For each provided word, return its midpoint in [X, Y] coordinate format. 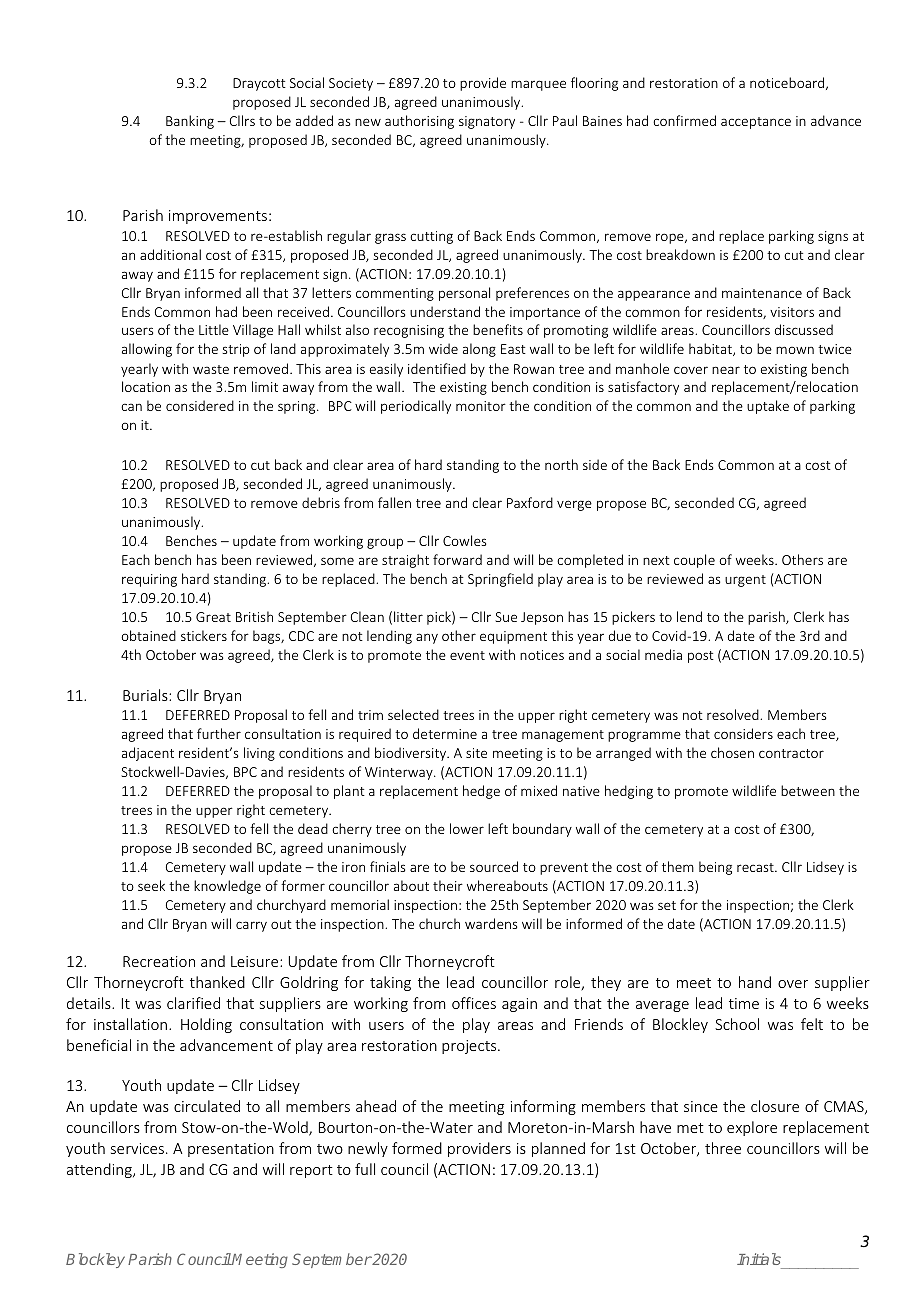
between [808, 790]
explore [752, 1128]
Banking [190, 122]
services [137, 1148]
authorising [419, 122]
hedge [481, 792]
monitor [481, 406]
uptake [768, 407]
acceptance [756, 123]
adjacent [148, 754]
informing [543, 1107]
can [131, 407]
